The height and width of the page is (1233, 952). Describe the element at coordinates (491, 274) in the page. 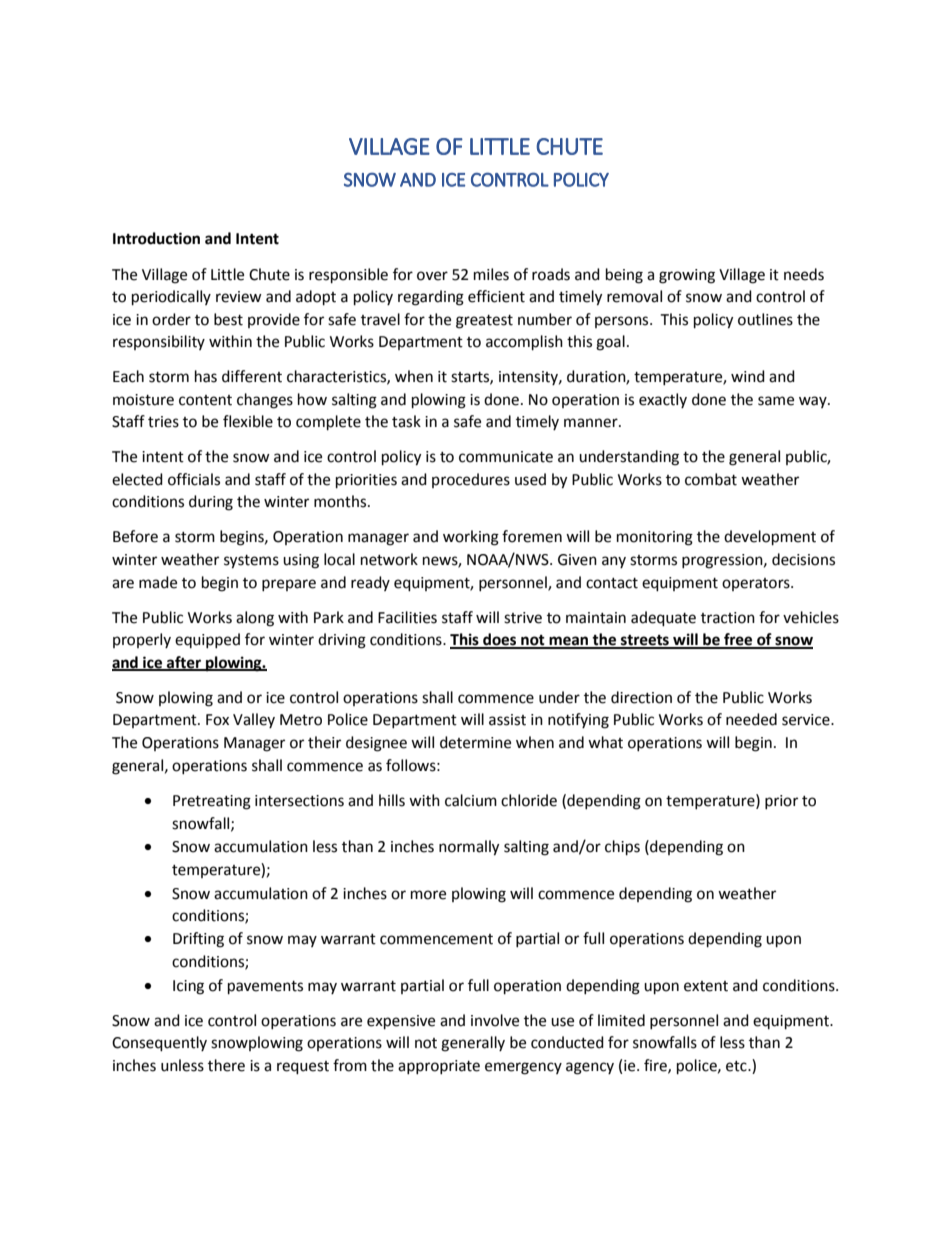

I see `miles` at that location.
